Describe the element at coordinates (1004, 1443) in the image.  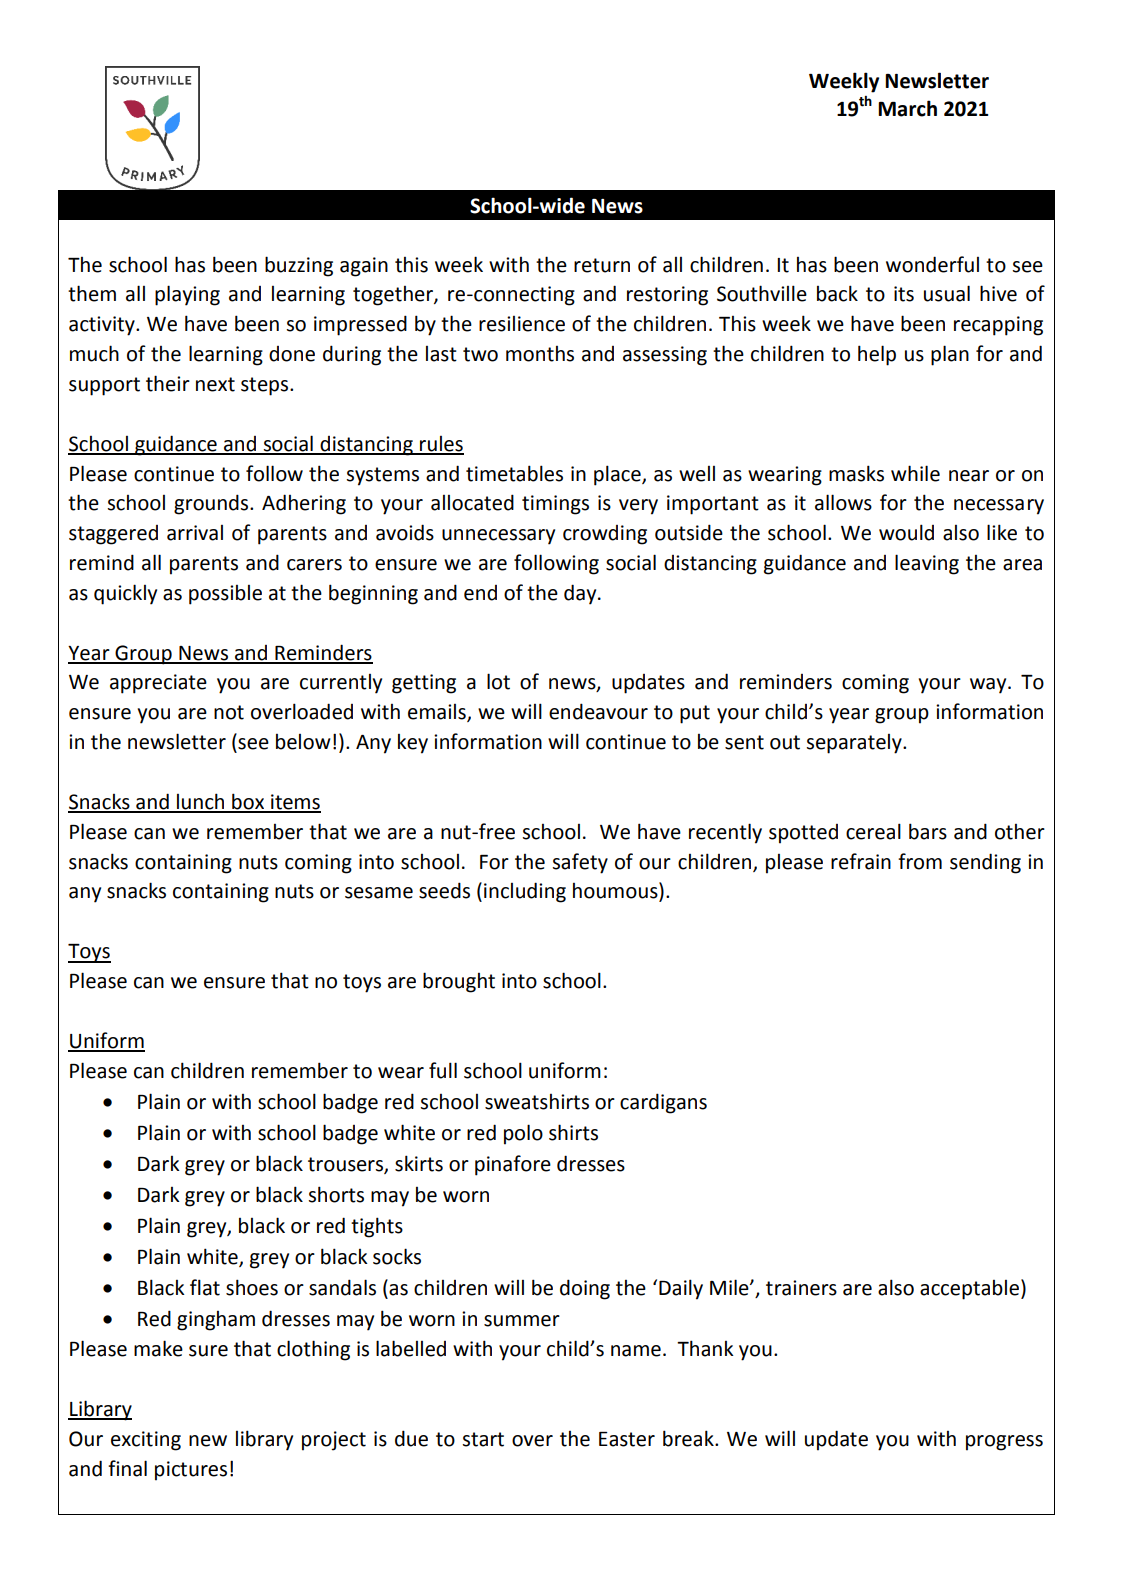
I see `progress` at that location.
